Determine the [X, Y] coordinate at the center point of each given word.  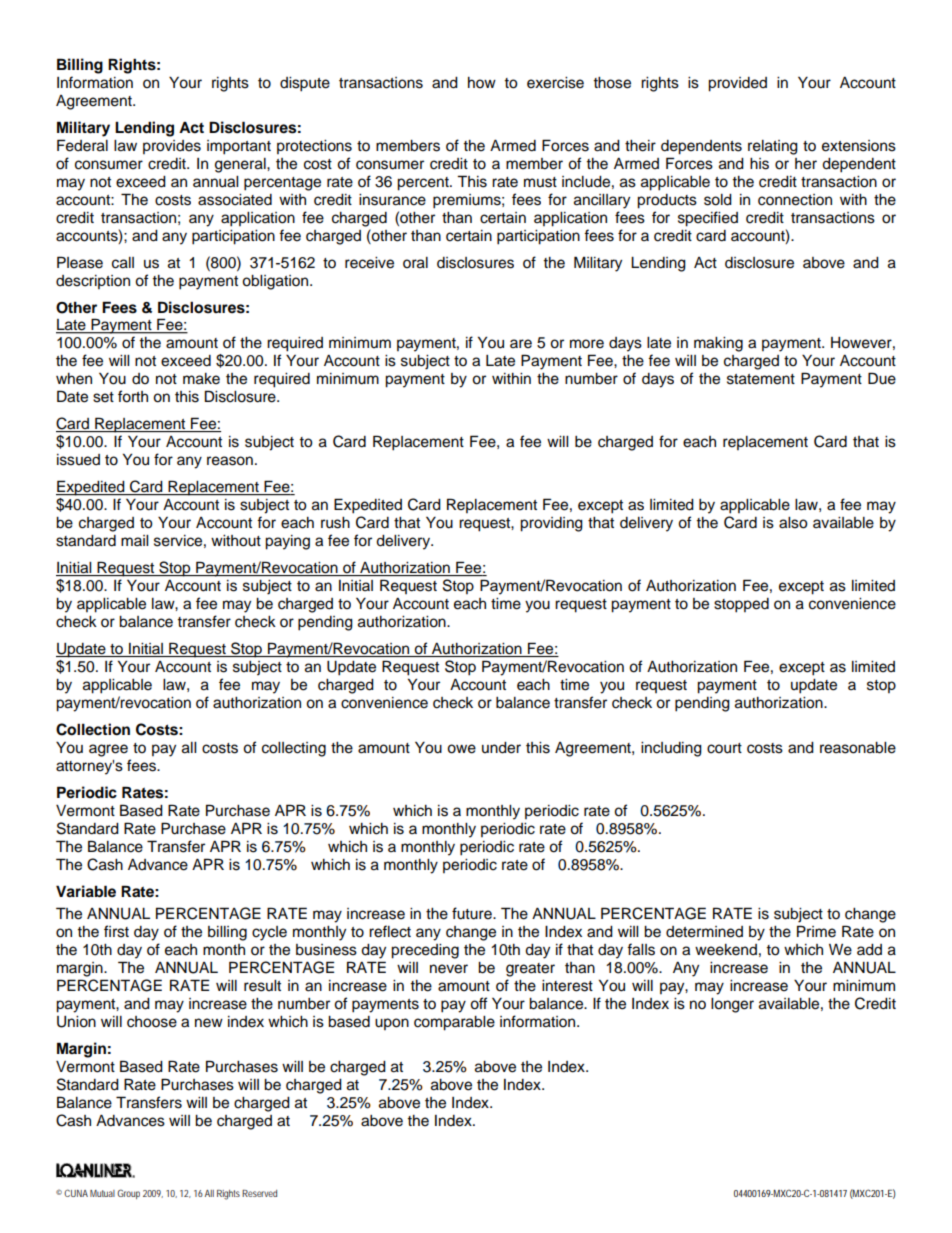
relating [773, 147]
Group [128, 1194]
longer [732, 1005]
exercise [555, 83]
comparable [454, 1023]
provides [172, 147]
